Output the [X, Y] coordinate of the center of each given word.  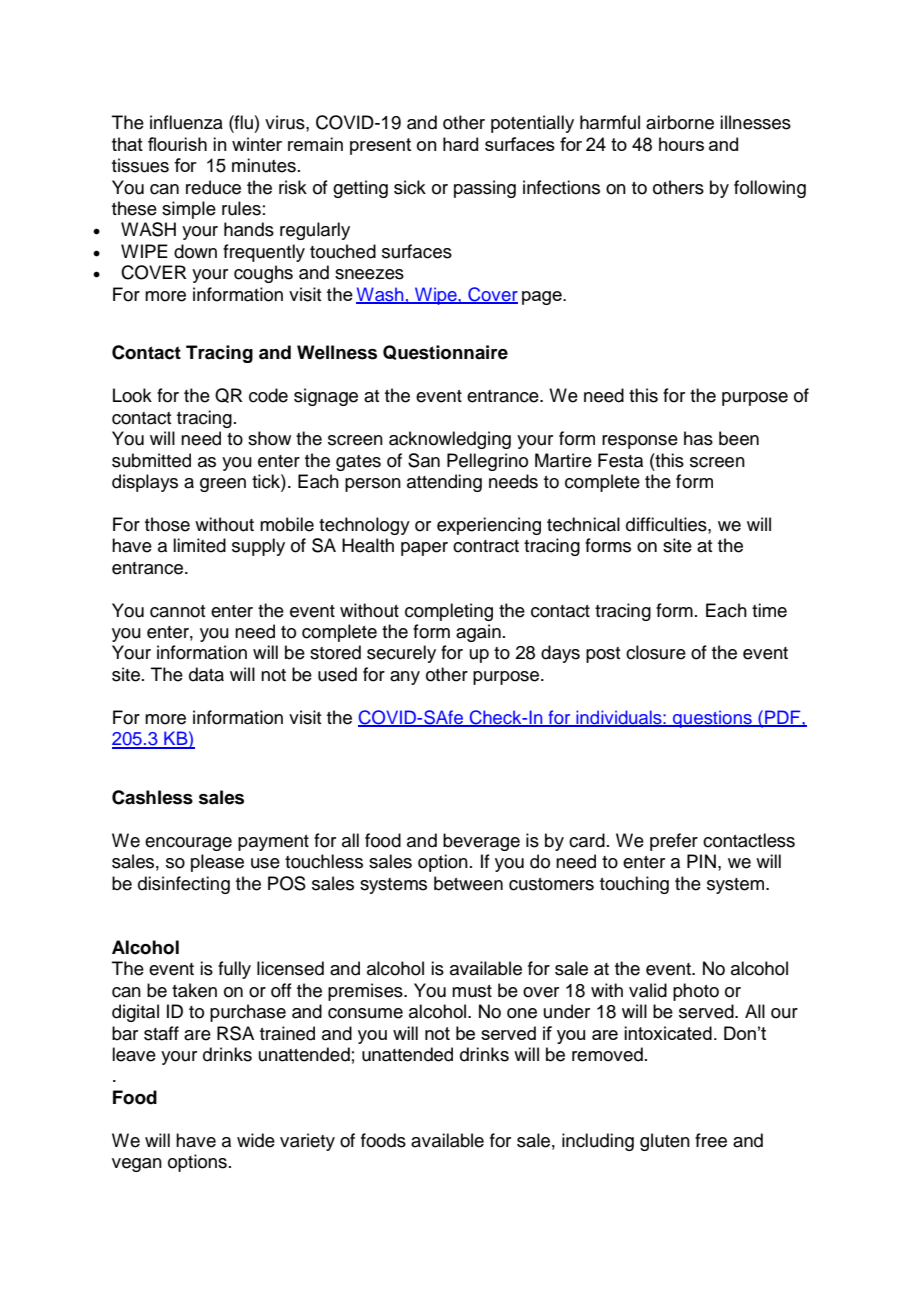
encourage [188, 844]
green [223, 485]
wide [256, 1140]
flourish [177, 144]
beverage [481, 842]
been [739, 438]
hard [460, 144]
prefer [674, 842]
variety [307, 1142]
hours [681, 144]
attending [444, 483]
